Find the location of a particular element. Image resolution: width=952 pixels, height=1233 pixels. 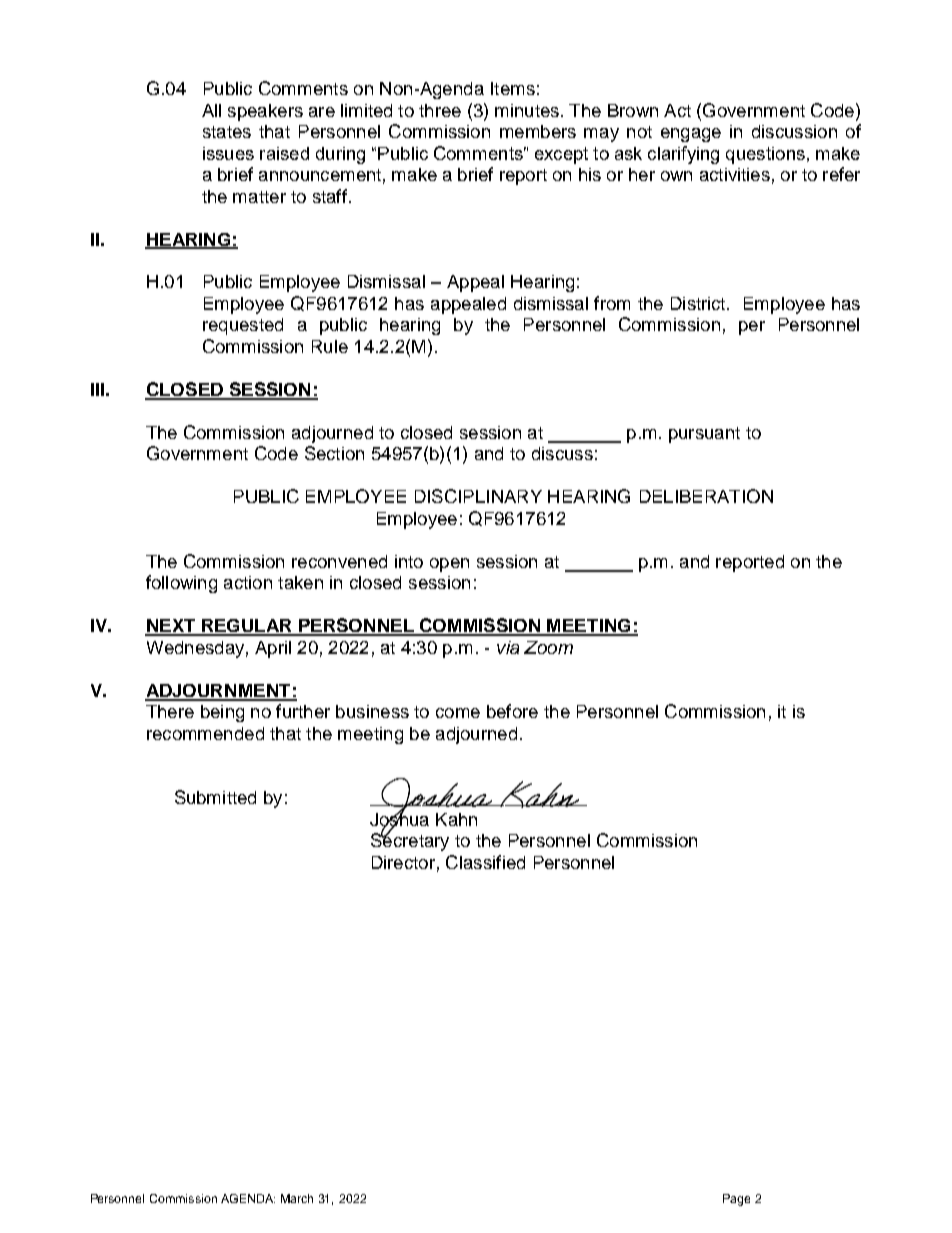

questions is located at coordinates (765, 155).
